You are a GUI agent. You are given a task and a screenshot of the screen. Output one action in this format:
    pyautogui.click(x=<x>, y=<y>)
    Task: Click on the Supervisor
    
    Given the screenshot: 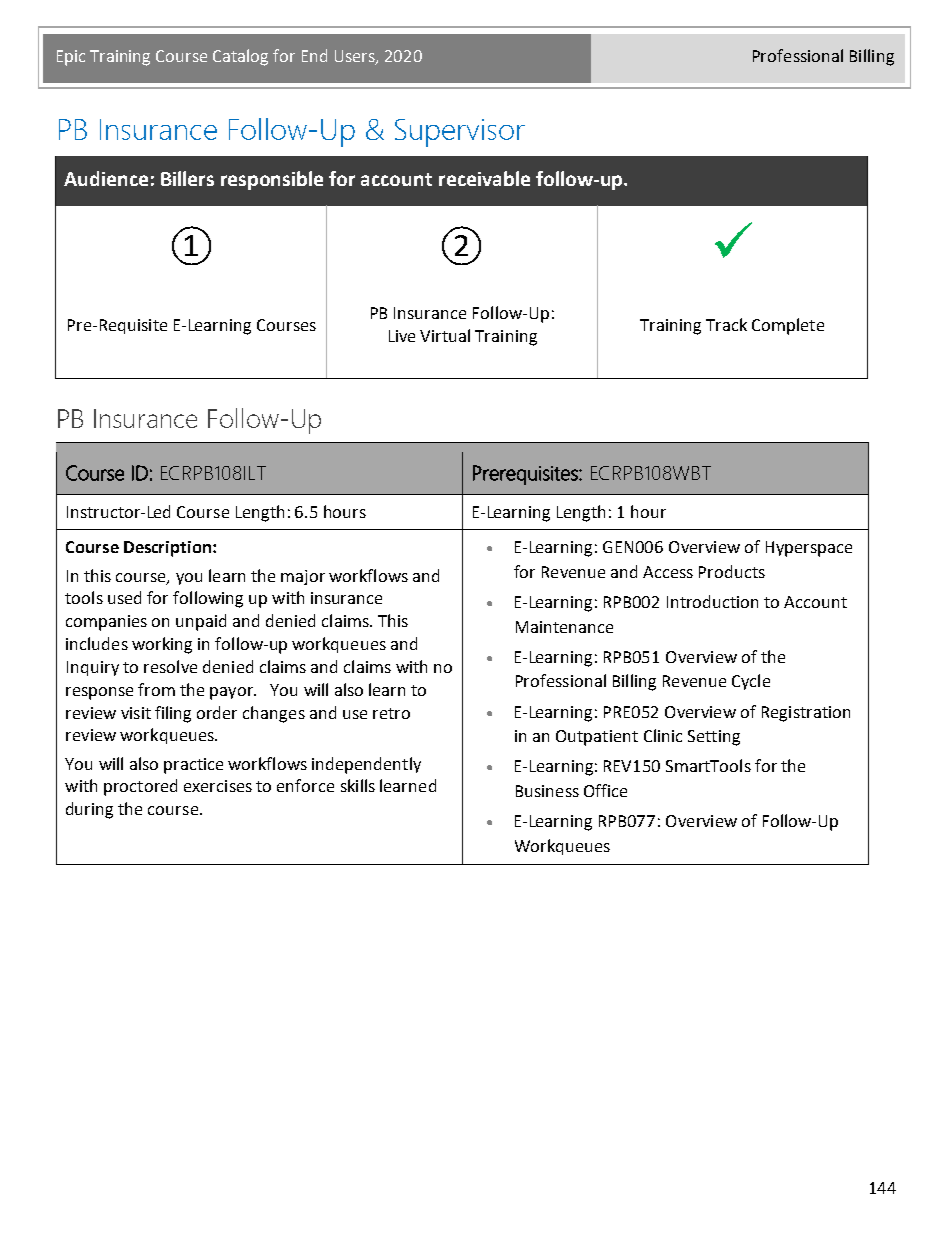 What is the action you would take?
    pyautogui.click(x=460, y=133)
